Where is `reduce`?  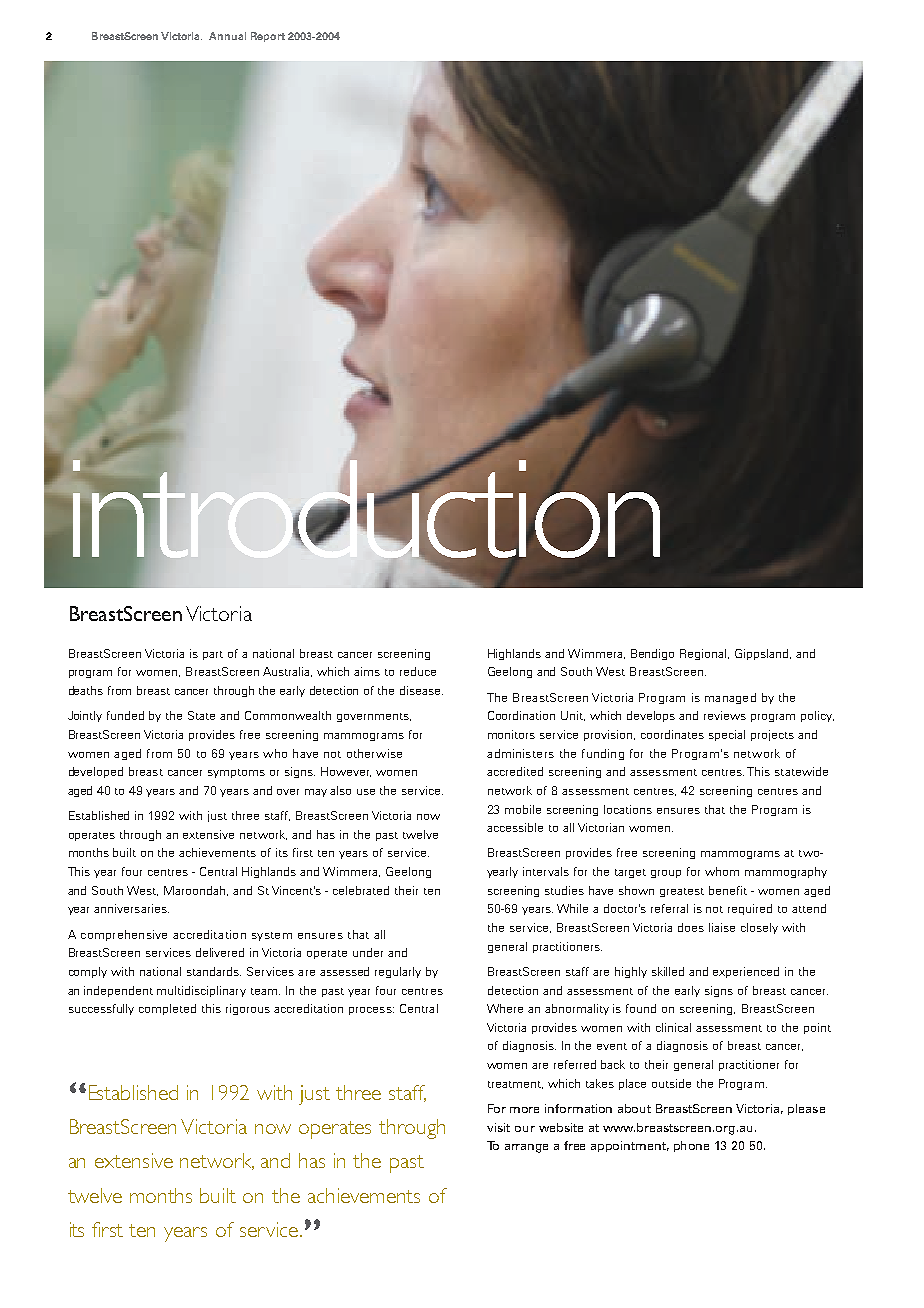
reduce is located at coordinates (418, 671).
